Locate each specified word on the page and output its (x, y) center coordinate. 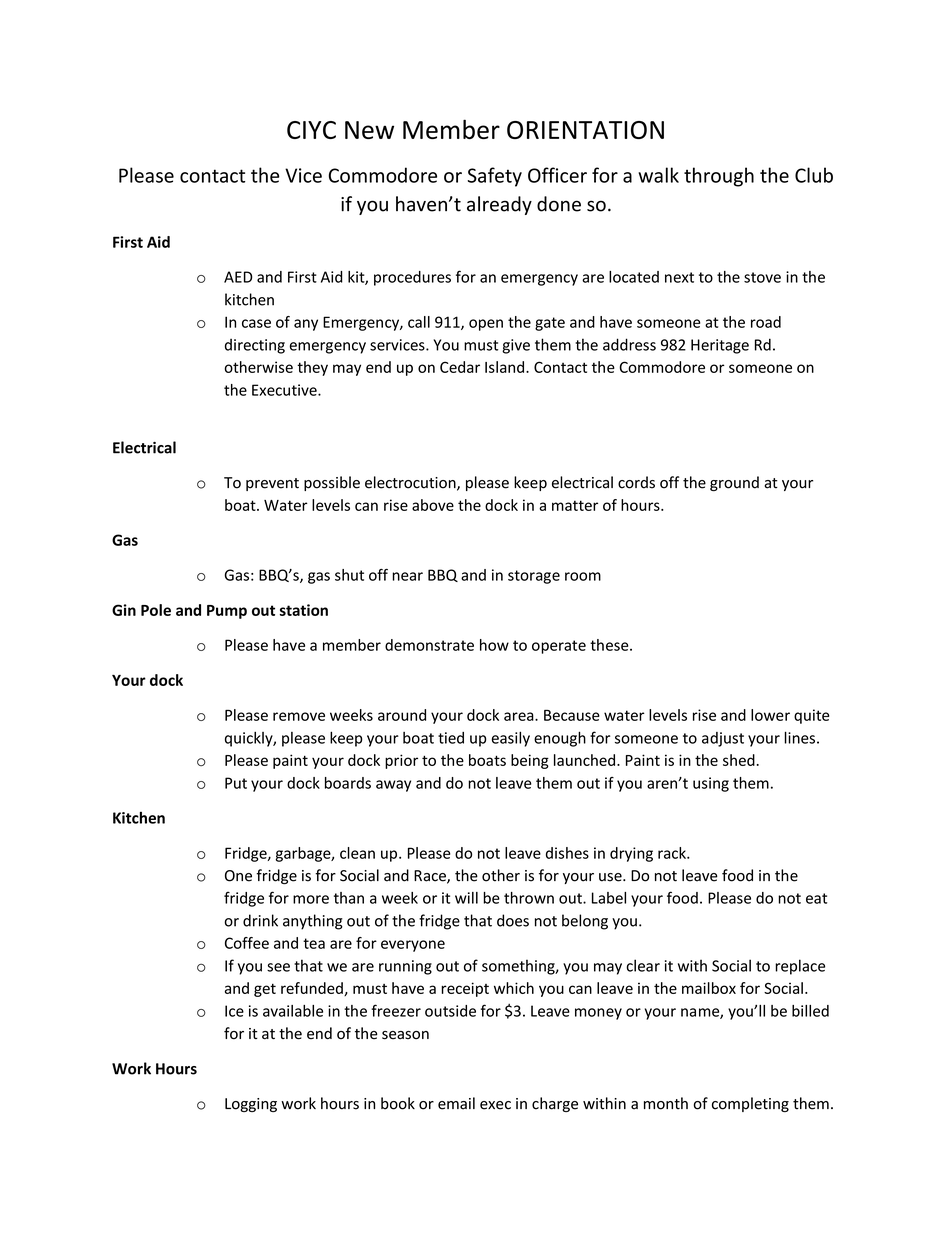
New (369, 130)
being (530, 761)
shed (740, 760)
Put (236, 783)
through (719, 177)
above (433, 505)
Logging (251, 1105)
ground (734, 483)
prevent (272, 484)
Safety (494, 177)
